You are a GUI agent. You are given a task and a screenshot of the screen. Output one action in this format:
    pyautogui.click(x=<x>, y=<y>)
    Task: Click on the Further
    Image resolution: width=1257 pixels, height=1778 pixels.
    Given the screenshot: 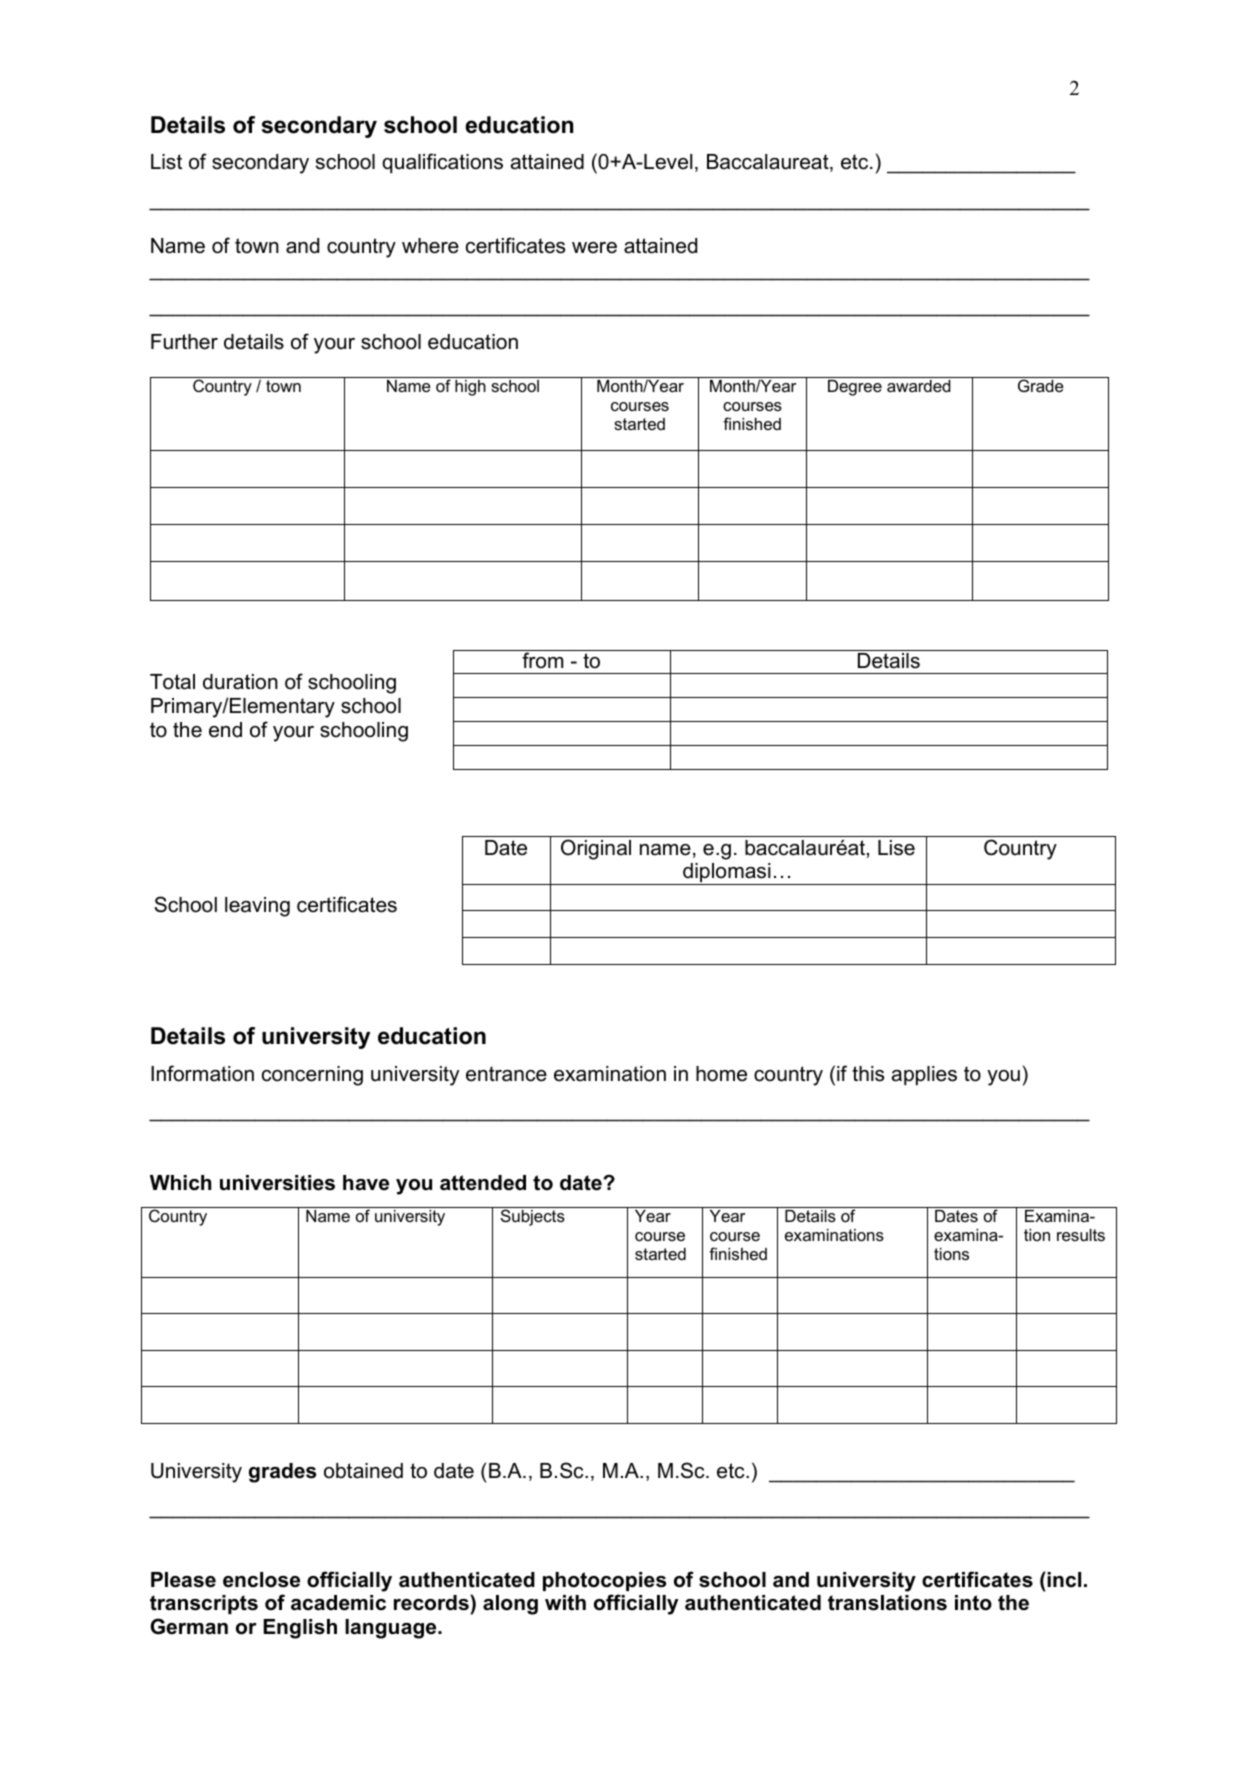 What is the action you would take?
    pyautogui.click(x=184, y=342)
